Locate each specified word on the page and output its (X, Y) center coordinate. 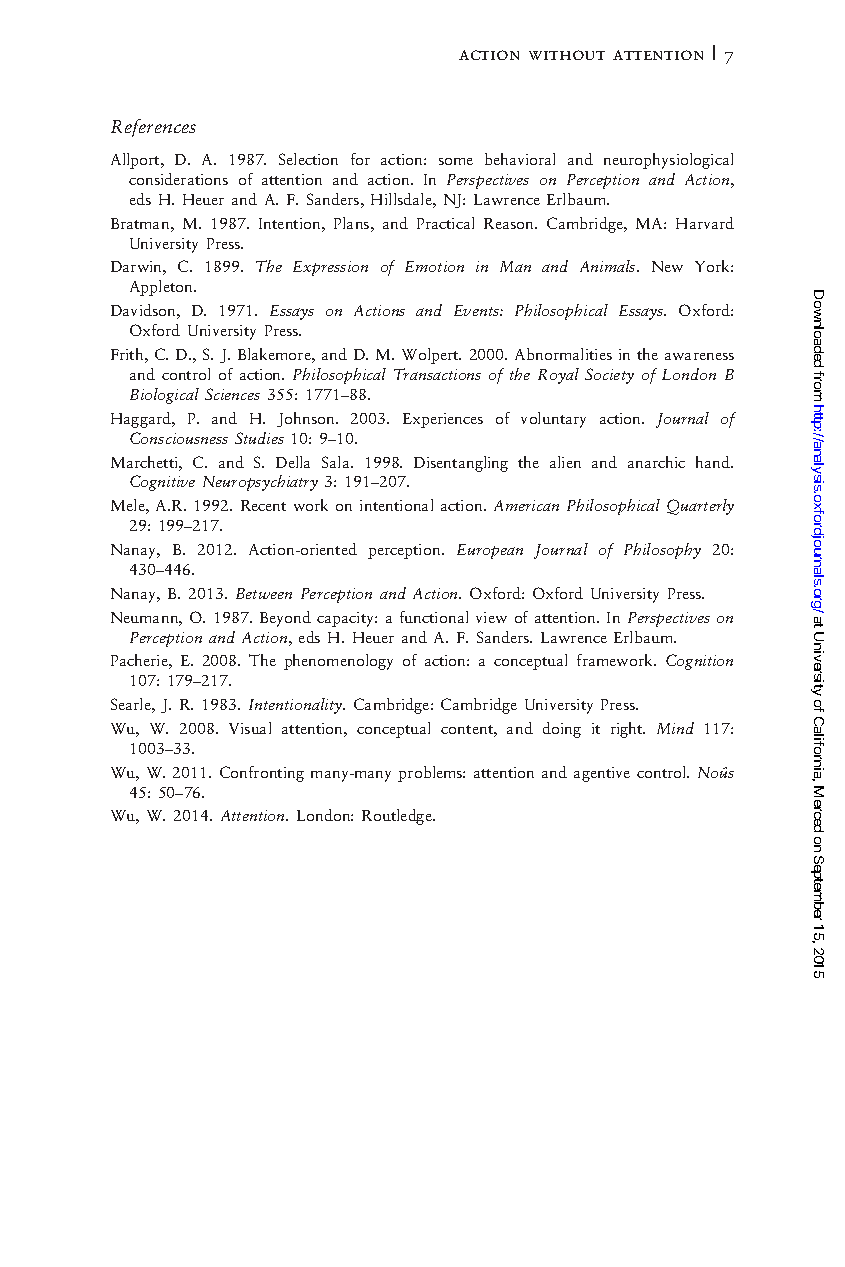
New (667, 266)
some (456, 161)
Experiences (443, 420)
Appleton (162, 288)
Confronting (262, 774)
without (567, 55)
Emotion (434, 266)
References (153, 128)
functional (434, 617)
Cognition (699, 662)
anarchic (656, 462)
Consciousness (179, 438)
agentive (602, 774)
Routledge (398, 817)
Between (264, 593)
